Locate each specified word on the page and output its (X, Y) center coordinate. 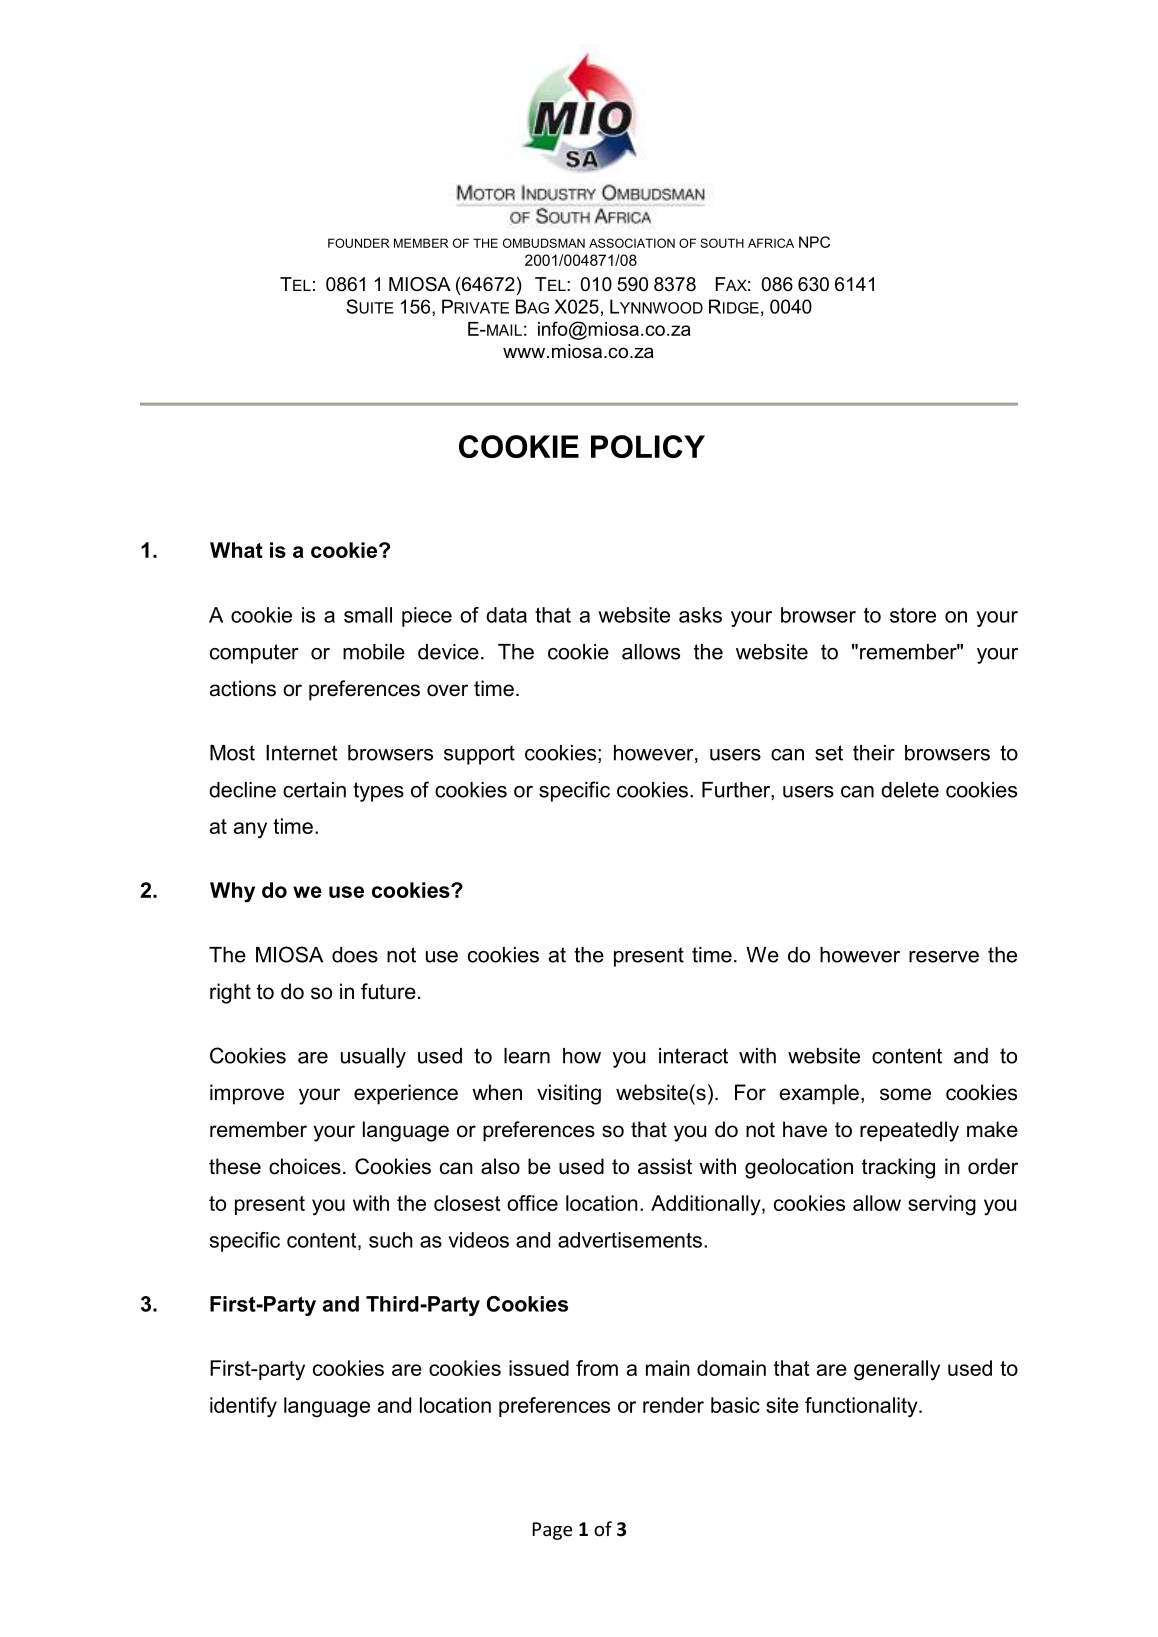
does (355, 955)
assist (665, 1166)
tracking (898, 1168)
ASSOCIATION (632, 243)
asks (700, 615)
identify (243, 1407)
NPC (814, 242)
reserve (944, 957)
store (913, 615)
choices (305, 1166)
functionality (862, 1407)
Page (552, 1531)
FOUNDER (358, 243)
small (368, 615)
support (479, 755)
